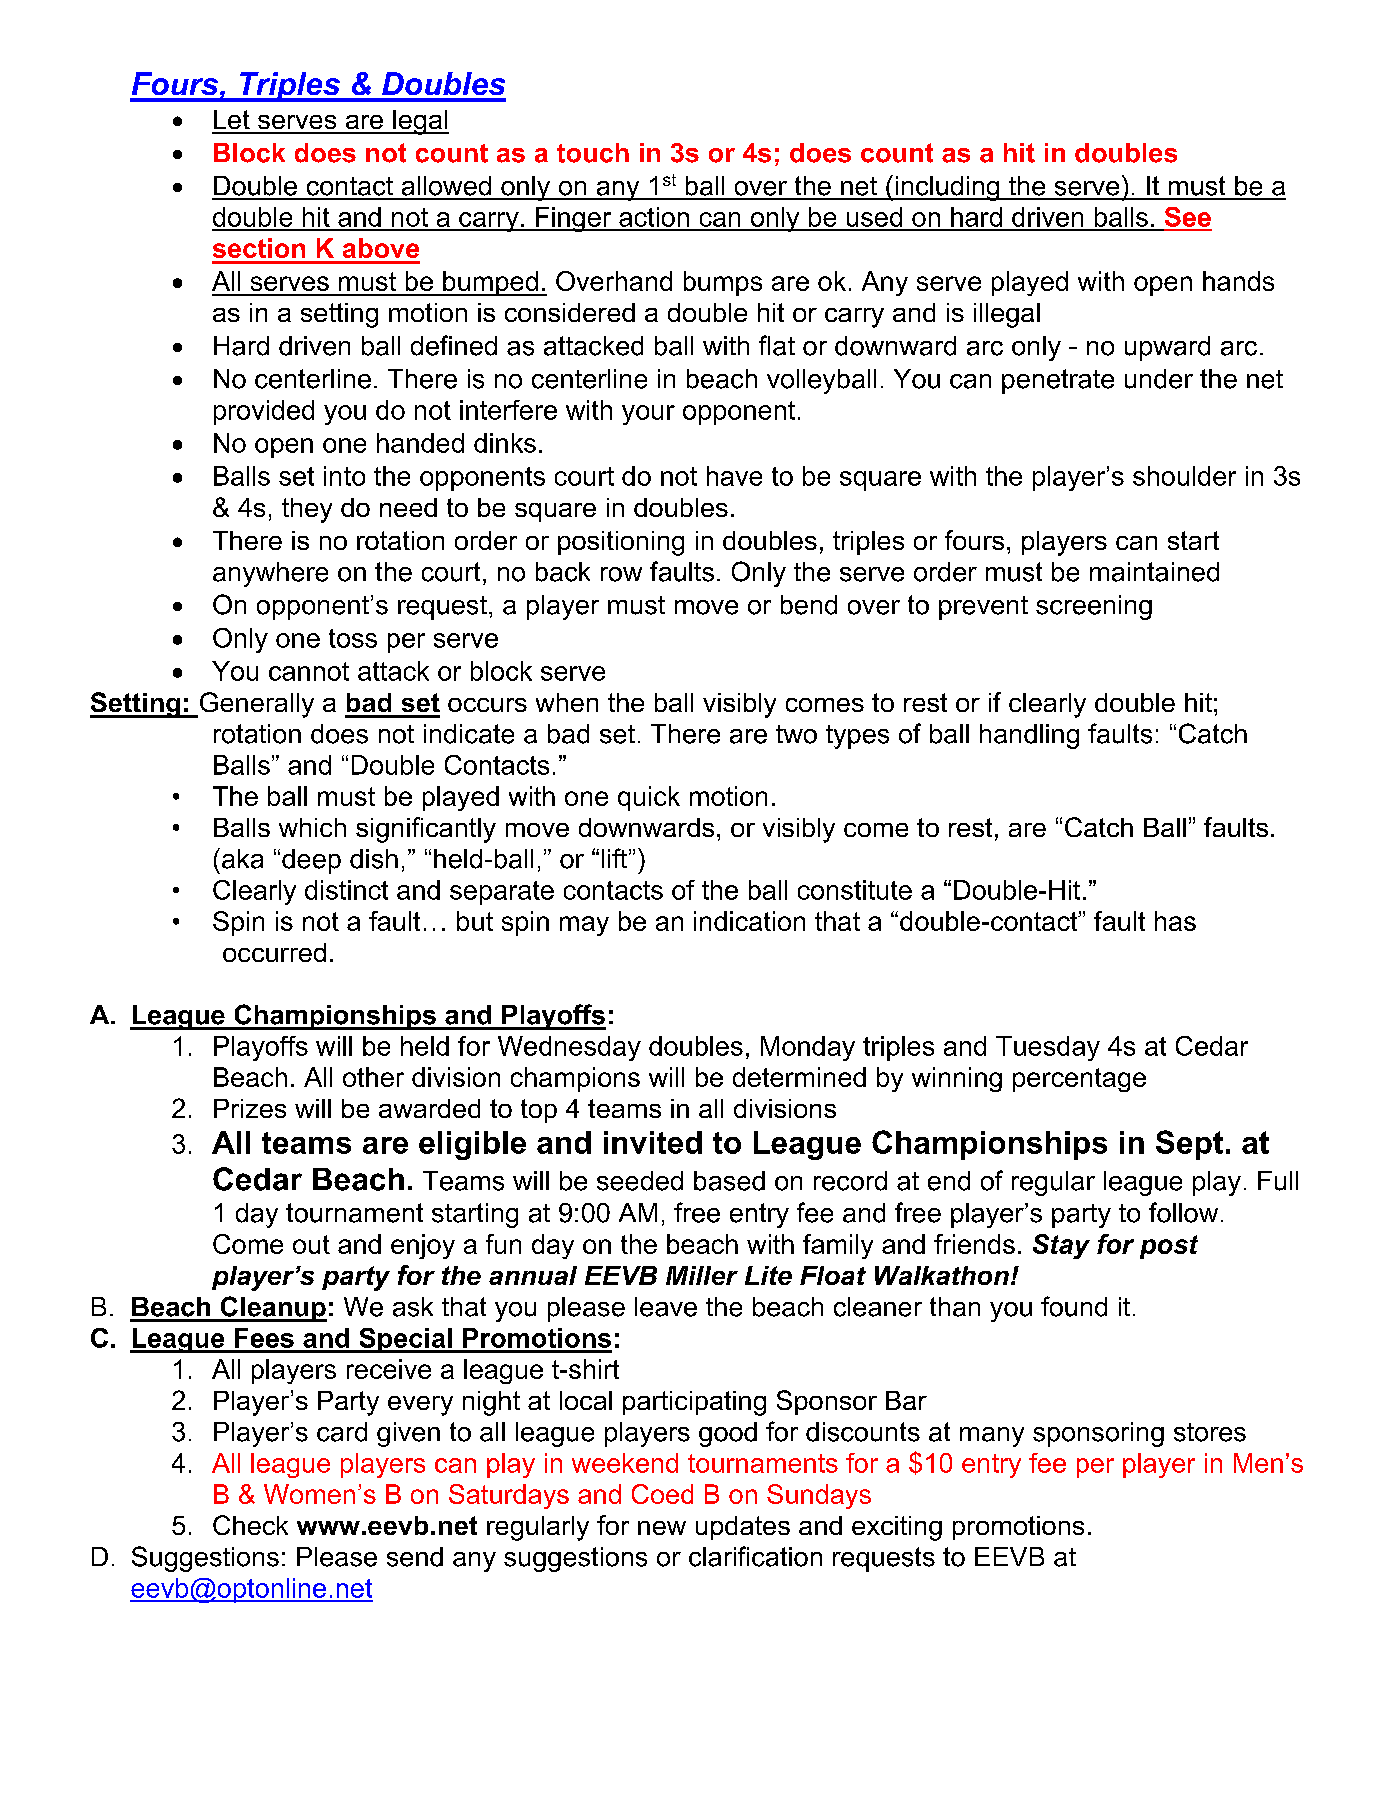 The image size is (1386, 1794). Describe the element at coordinates (353, 638) in the screenshot. I see `toss` at that location.
